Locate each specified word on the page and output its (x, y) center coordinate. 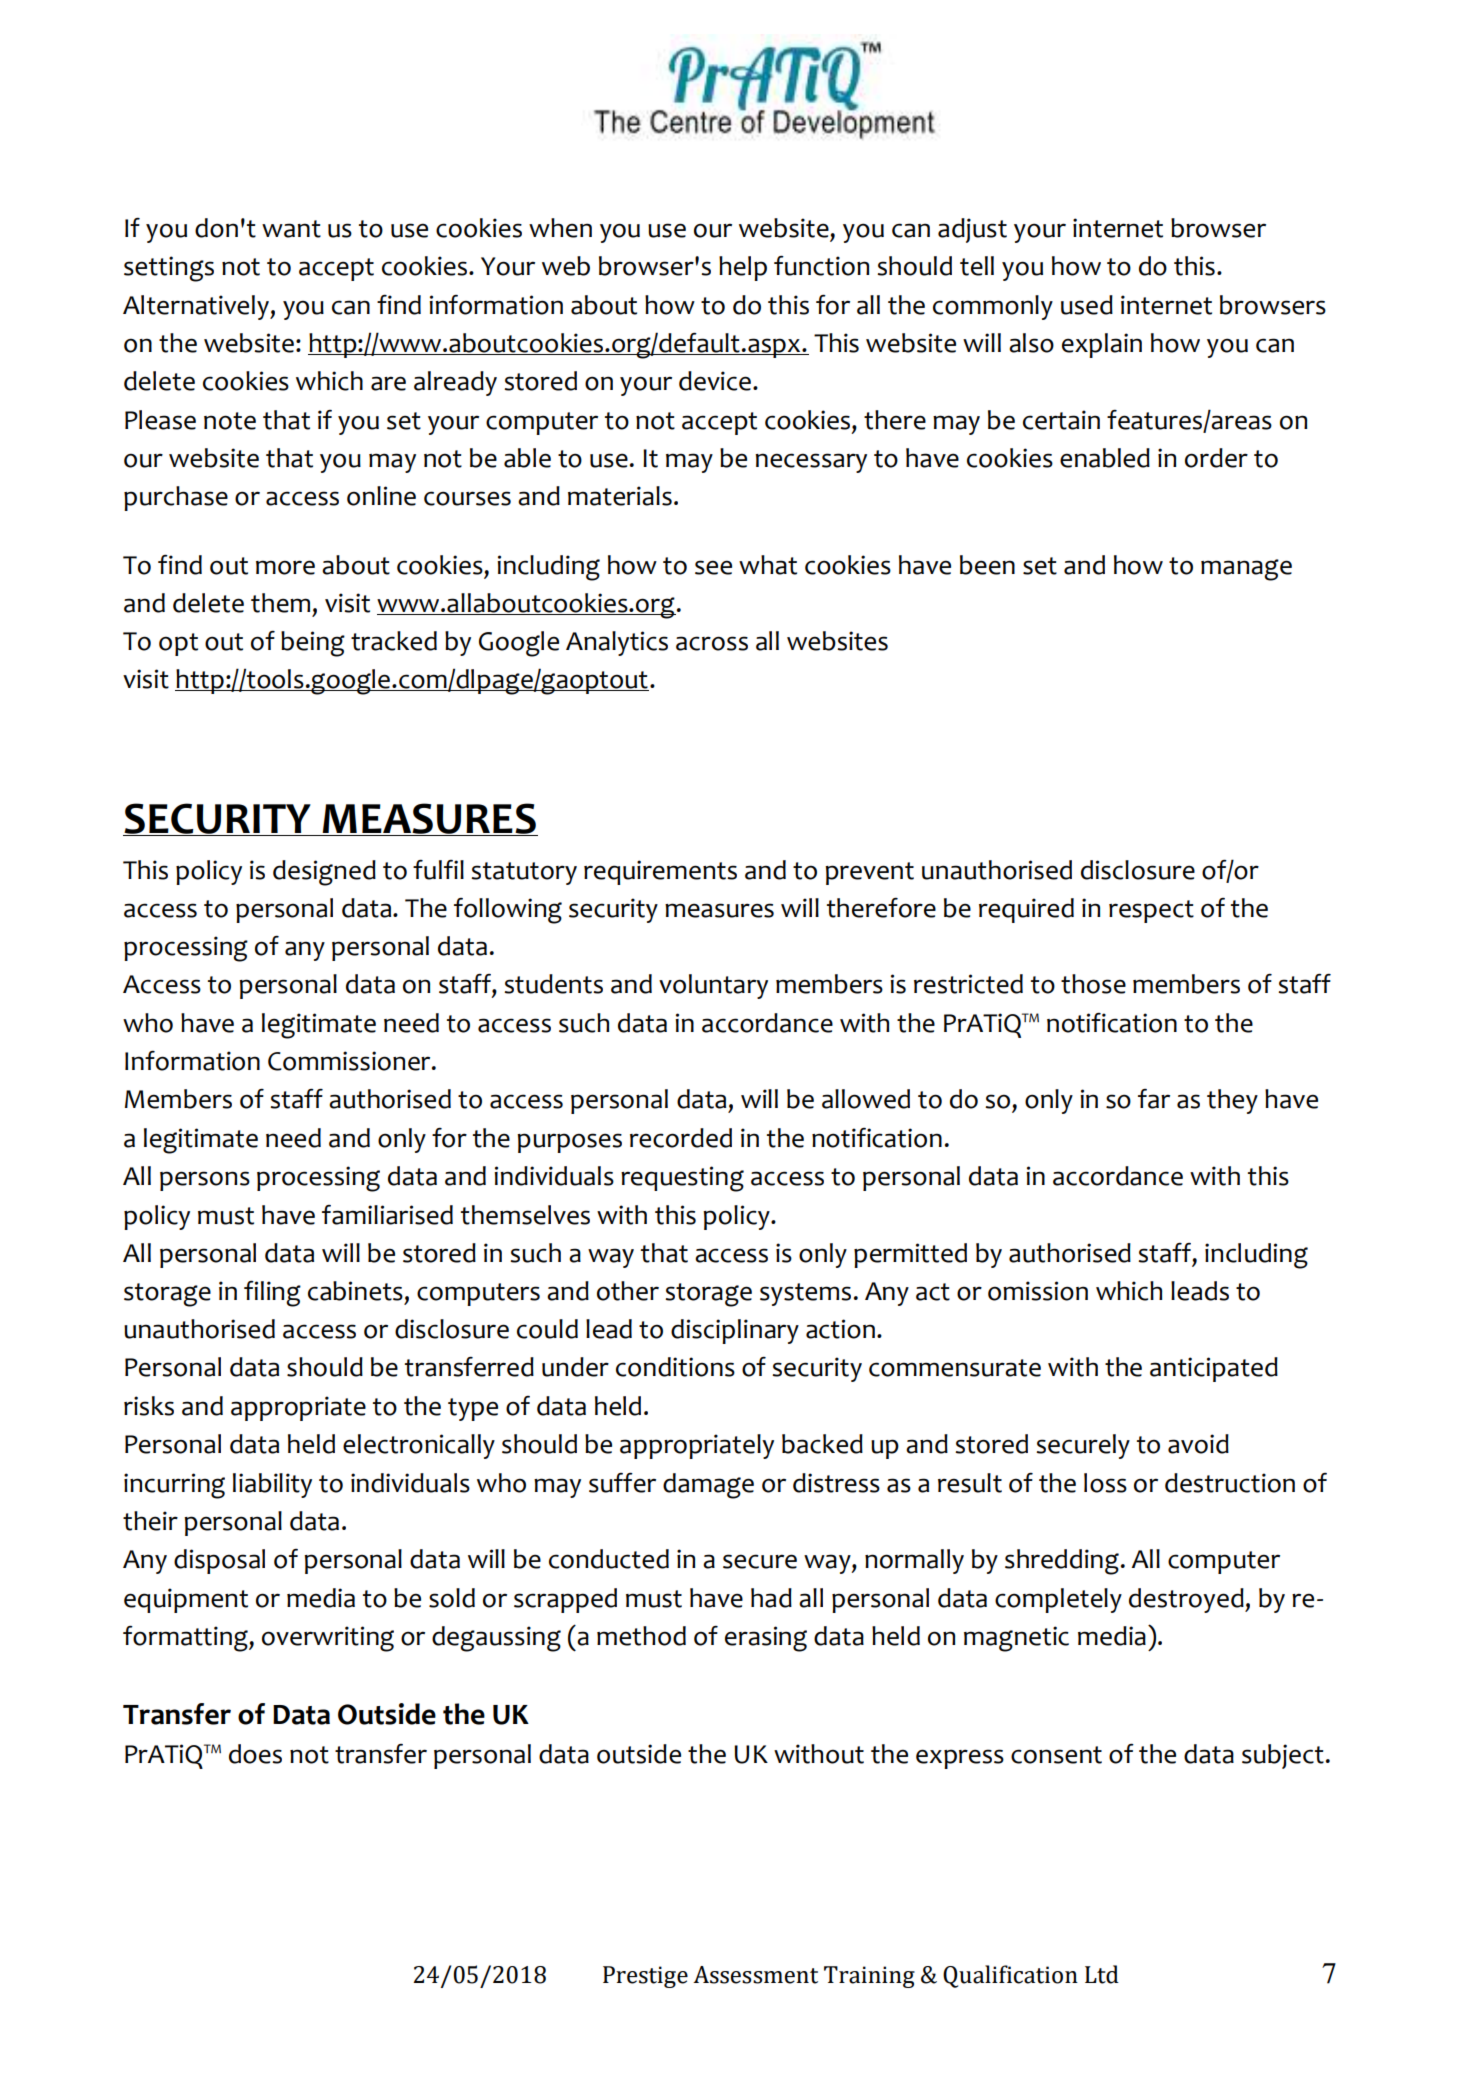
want (291, 229)
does (255, 1754)
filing (272, 1294)
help (743, 268)
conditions (675, 1367)
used (1087, 305)
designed (324, 873)
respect (1151, 911)
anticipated (1214, 1369)
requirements (660, 872)
